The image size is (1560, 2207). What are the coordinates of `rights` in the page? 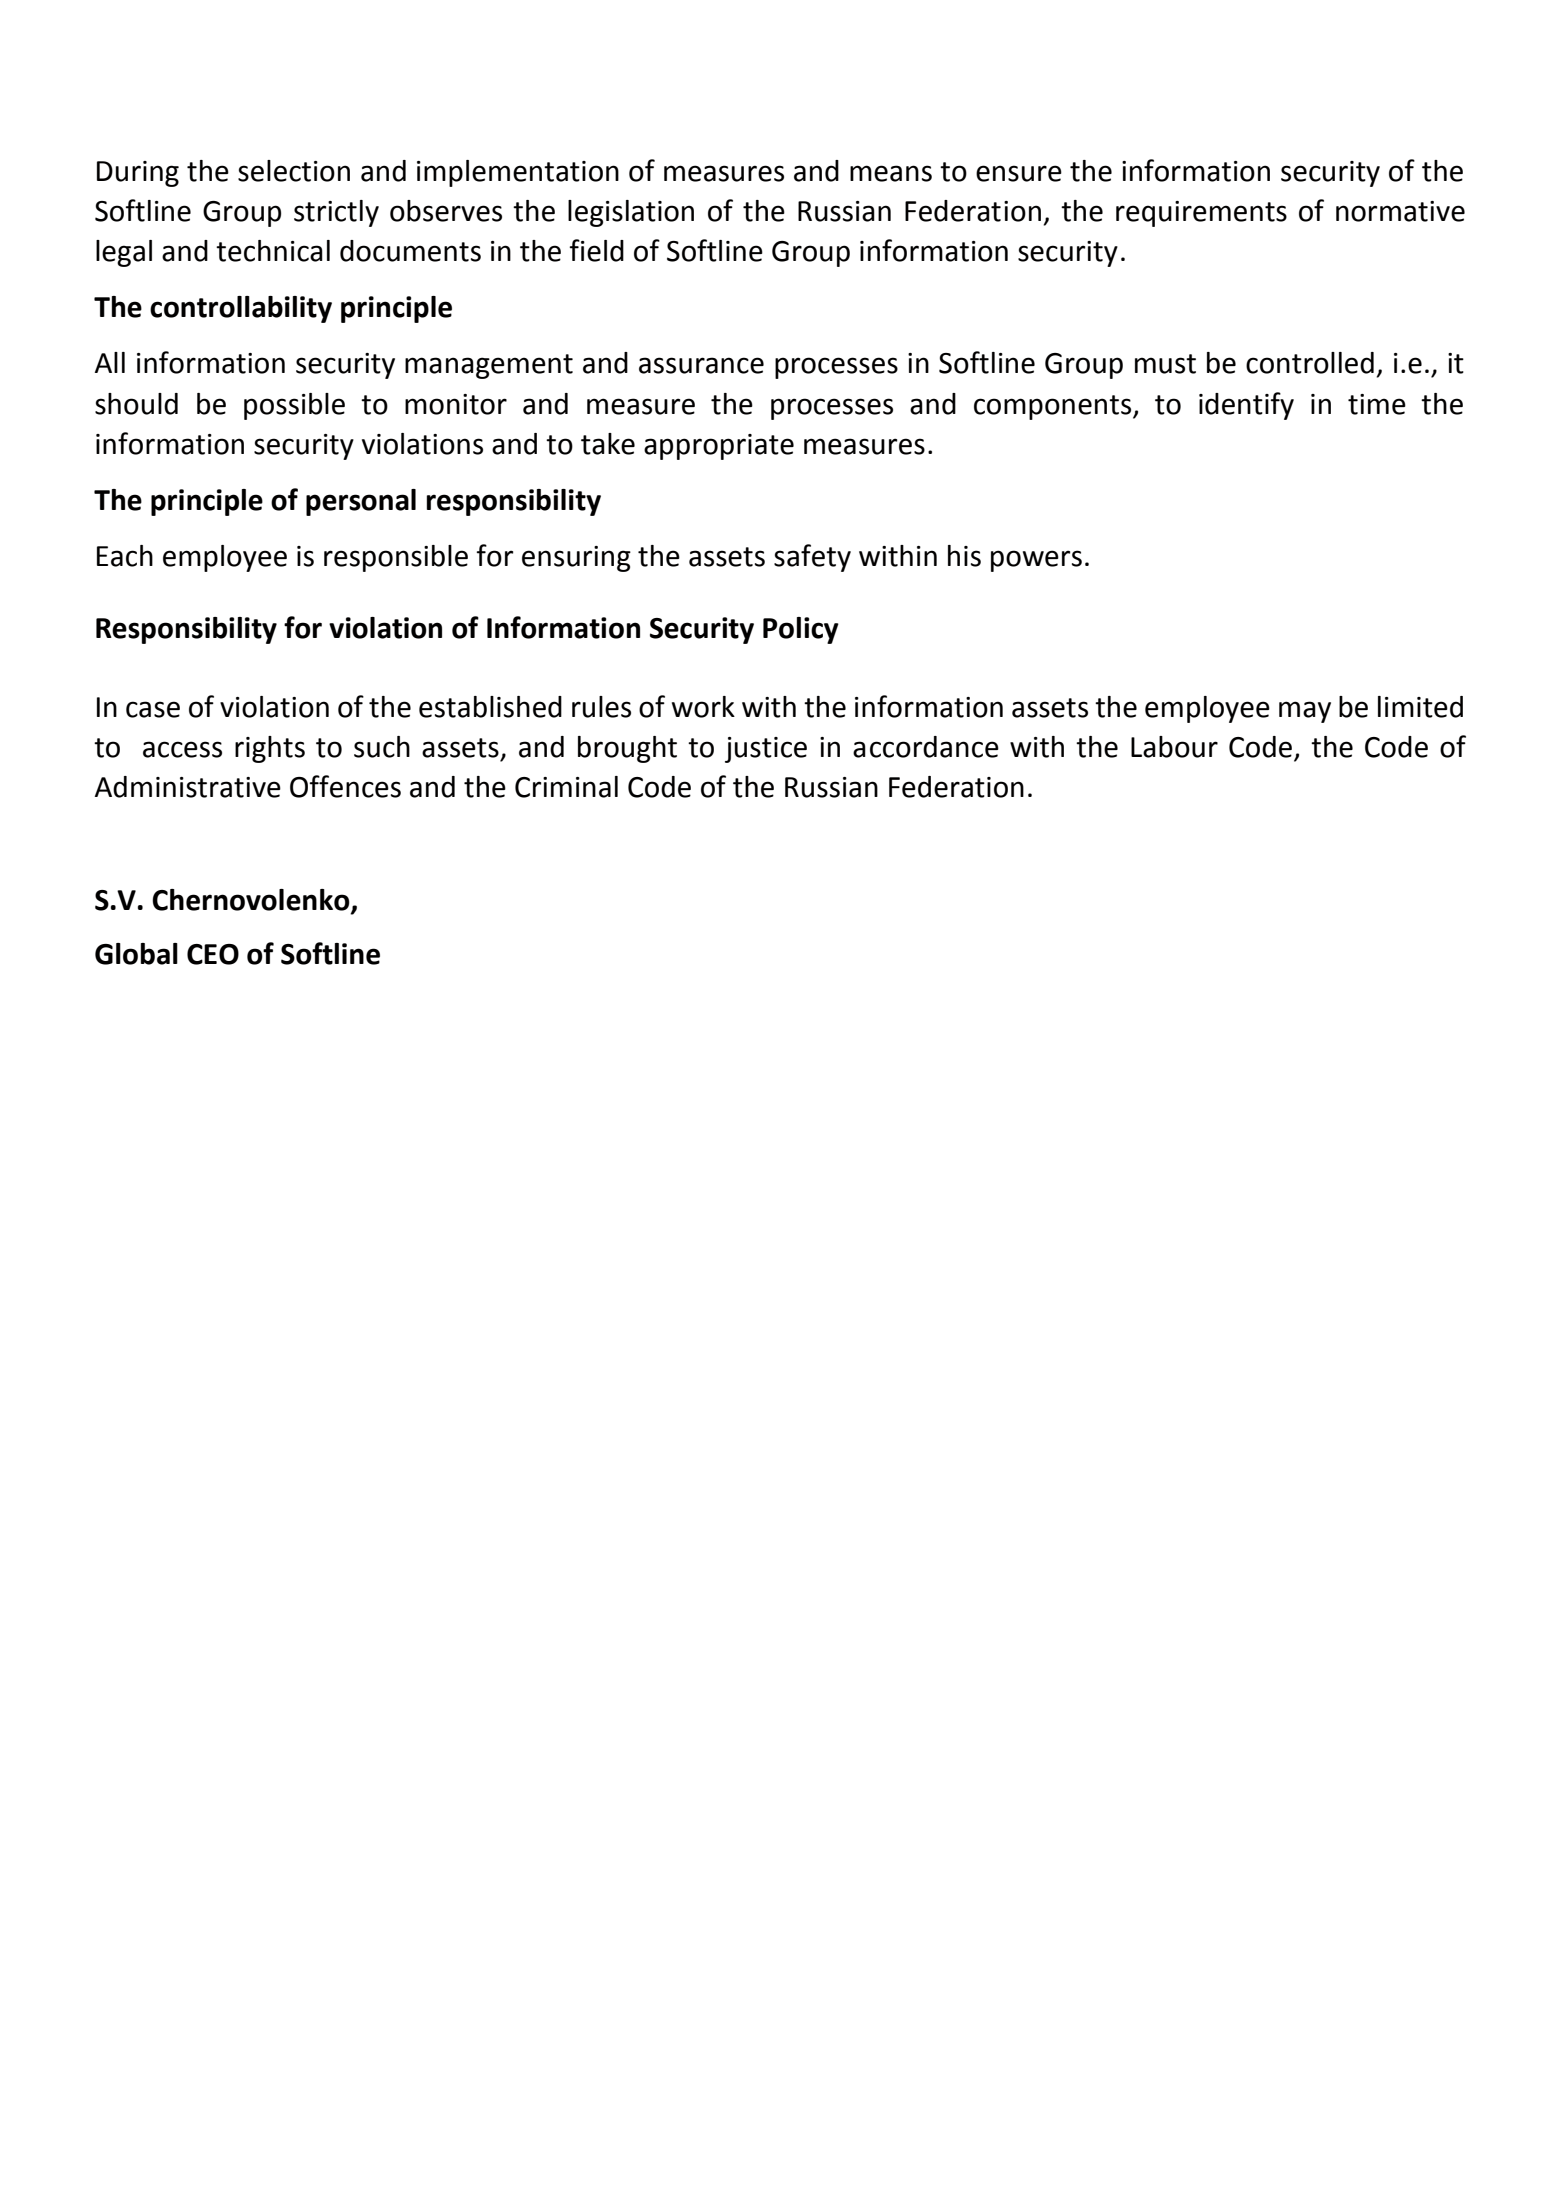 It's located at (270, 749).
